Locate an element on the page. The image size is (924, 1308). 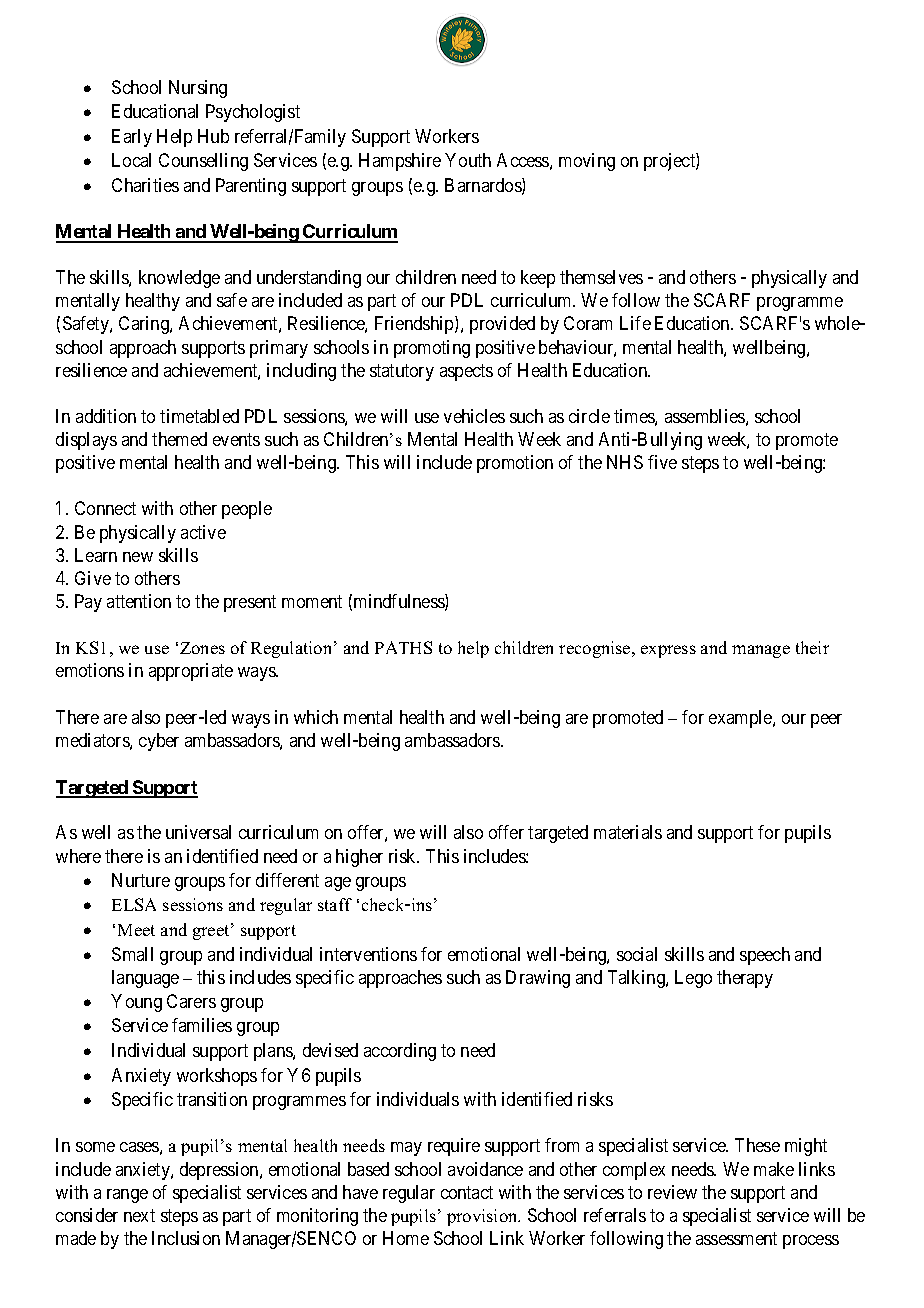
Youth is located at coordinates (468, 160).
